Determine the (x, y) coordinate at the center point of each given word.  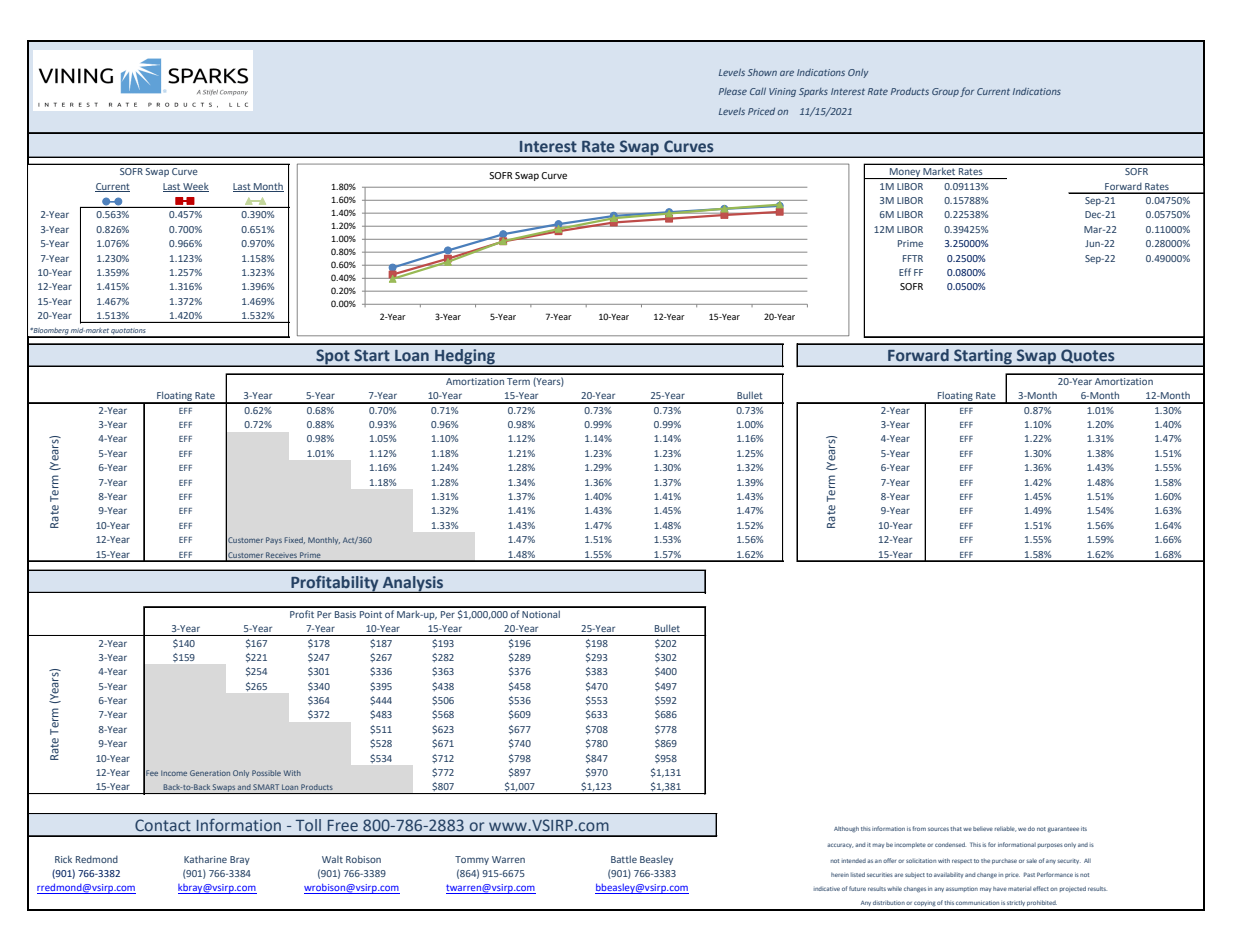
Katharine (205, 859)
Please (733, 91)
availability (948, 875)
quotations (129, 332)
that (956, 828)
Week (195, 187)
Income (174, 773)
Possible (266, 773)
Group (945, 92)
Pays (274, 541)
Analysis (413, 584)
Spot (333, 358)
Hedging (465, 358)
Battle (624, 859)
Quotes (1088, 357)
